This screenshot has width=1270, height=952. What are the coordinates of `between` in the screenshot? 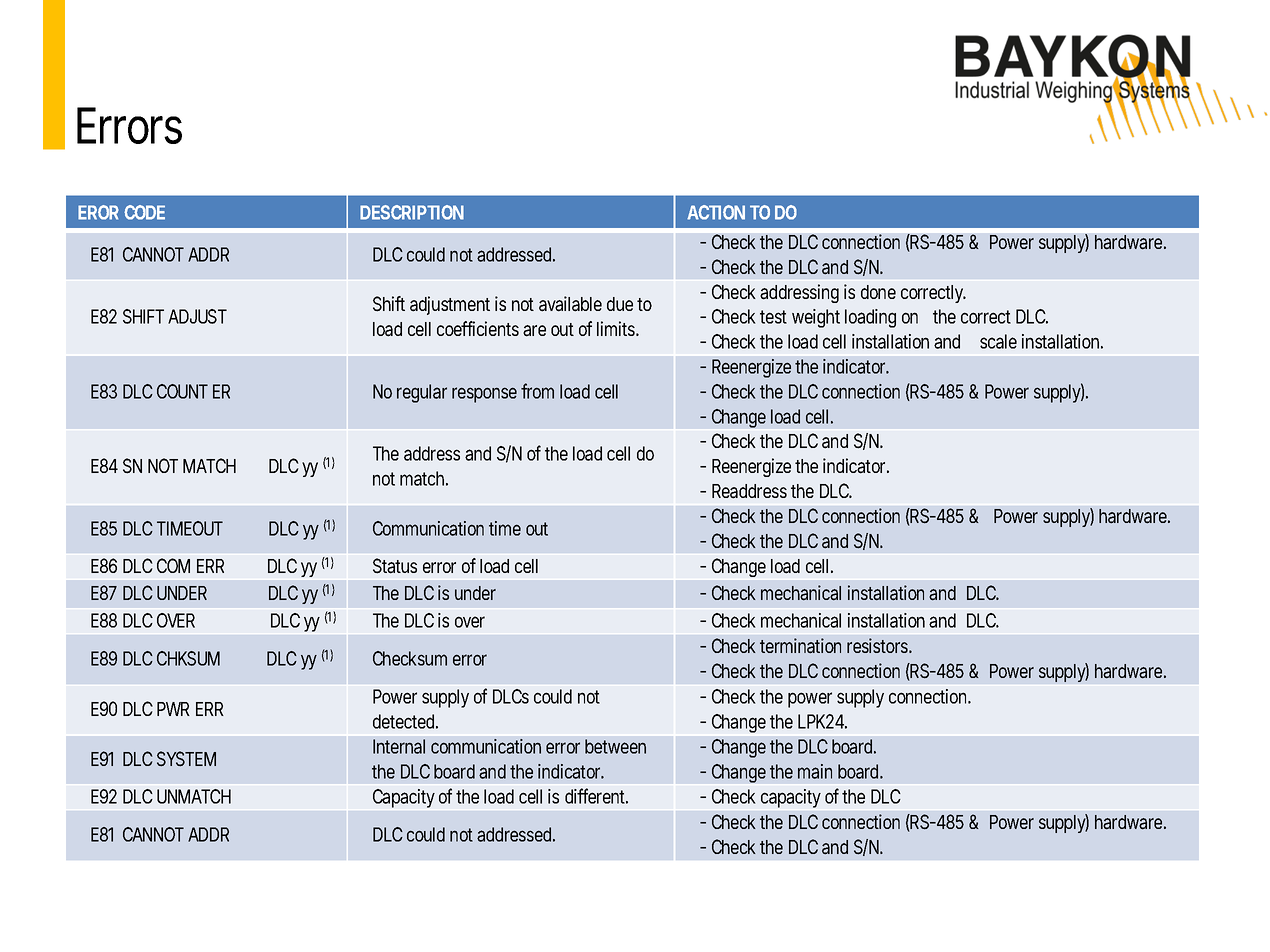 It's located at (615, 746).
